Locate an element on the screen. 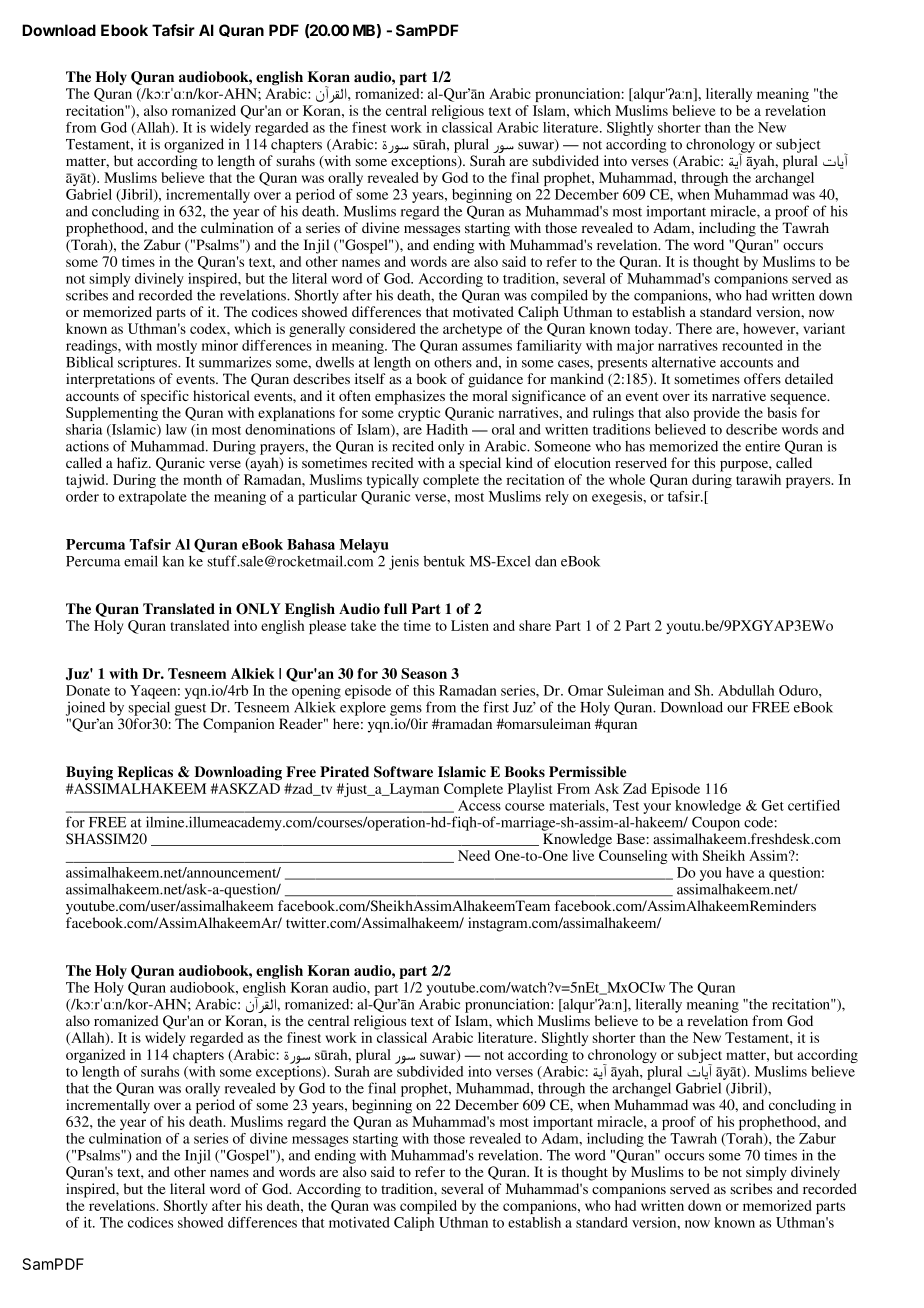 This screenshot has height=1308, width=924. Need is located at coordinates (474, 855).
